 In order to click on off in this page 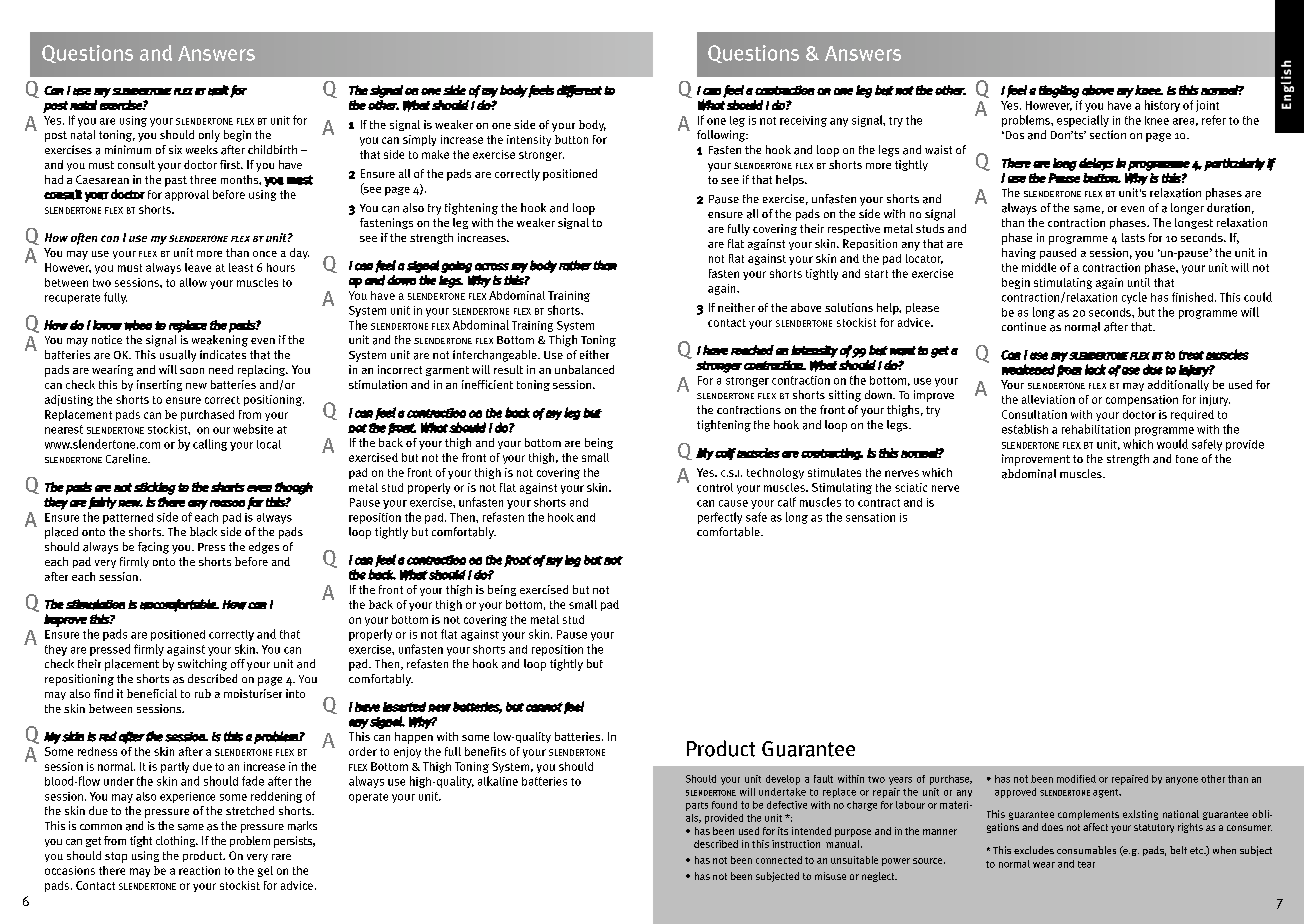, I will do `click(238, 663)`.
